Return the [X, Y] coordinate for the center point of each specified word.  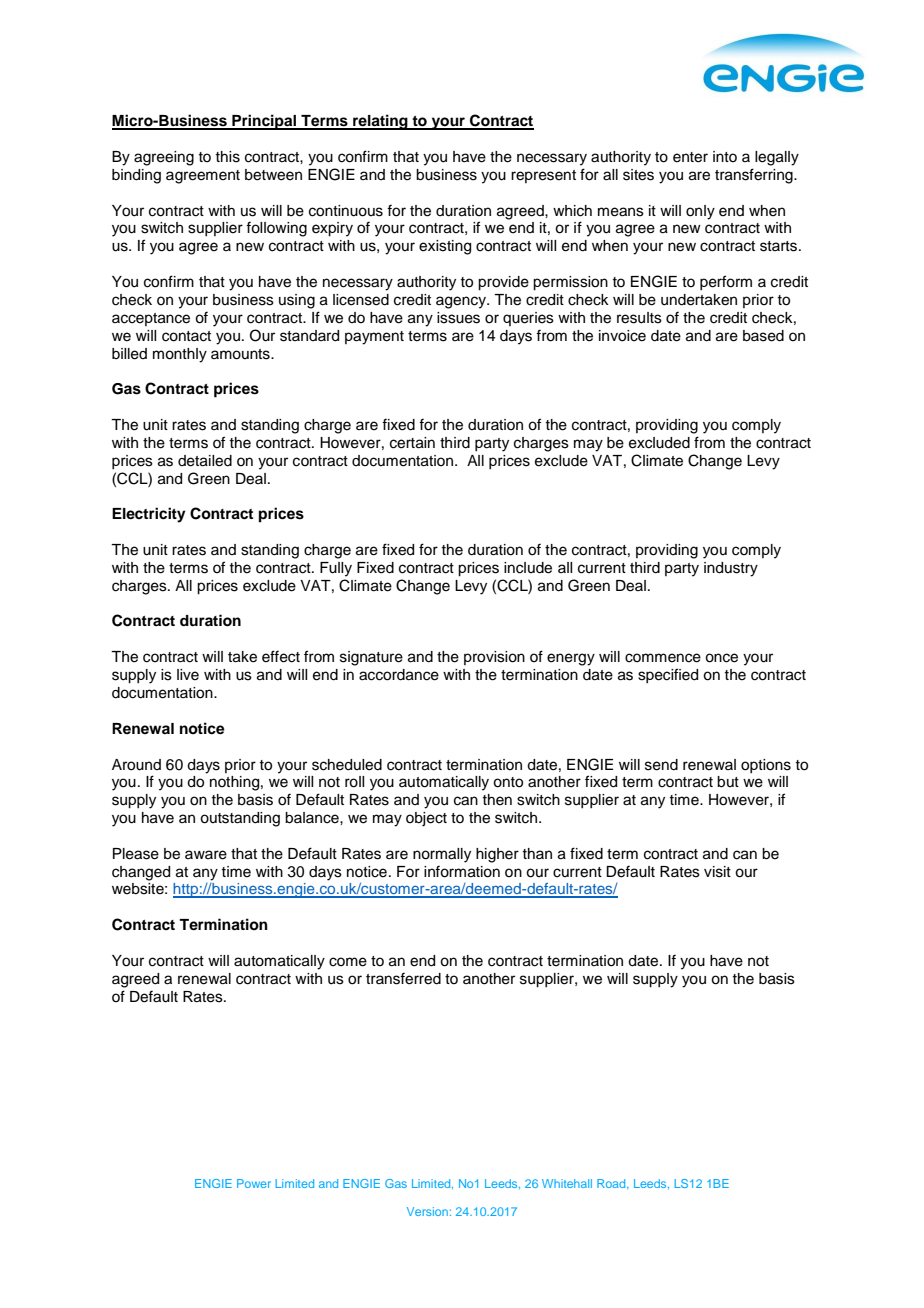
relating [380, 122]
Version [427, 1211]
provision [494, 658]
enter [690, 157]
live [188, 675]
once [721, 658]
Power [254, 1183]
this [227, 157]
